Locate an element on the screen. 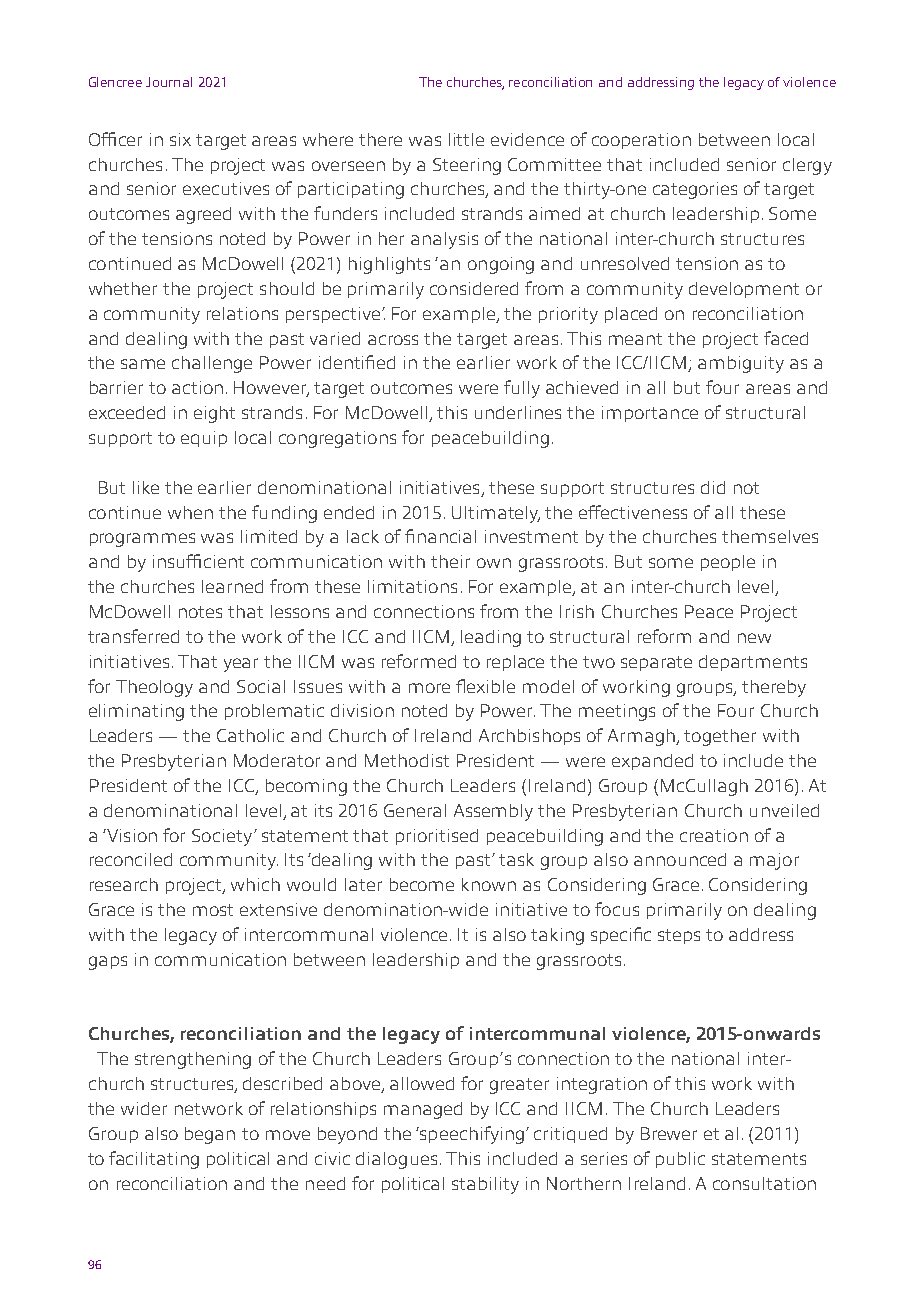 Image resolution: width=924 pixels, height=1308 pixels. leading is located at coordinates (491, 638).
